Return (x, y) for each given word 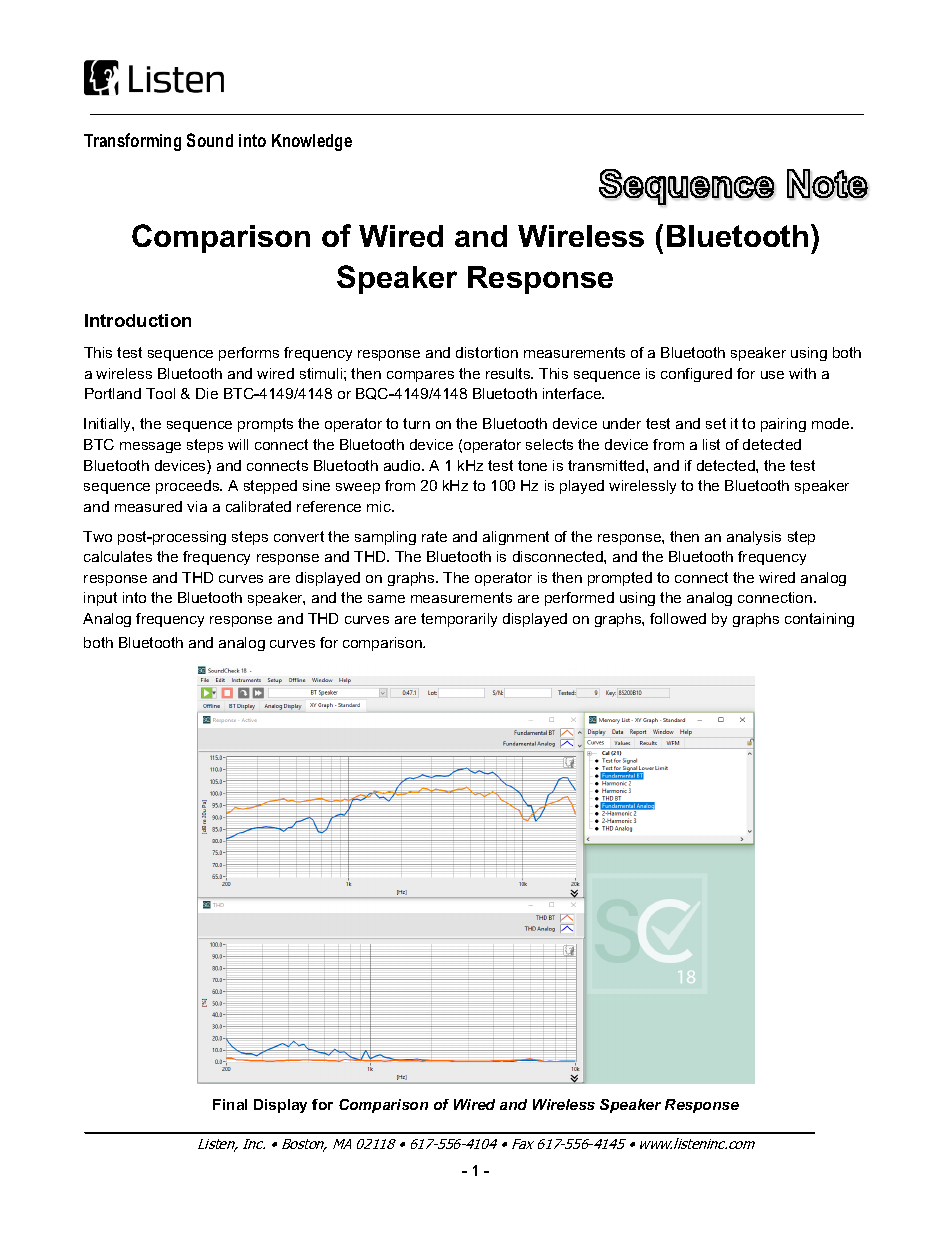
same (386, 599)
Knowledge (312, 142)
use (772, 375)
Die (207, 393)
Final (230, 1104)
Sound (210, 140)
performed (579, 599)
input (100, 599)
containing (819, 620)
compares (420, 376)
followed (678, 618)
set (716, 423)
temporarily (459, 620)
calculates (118, 556)
